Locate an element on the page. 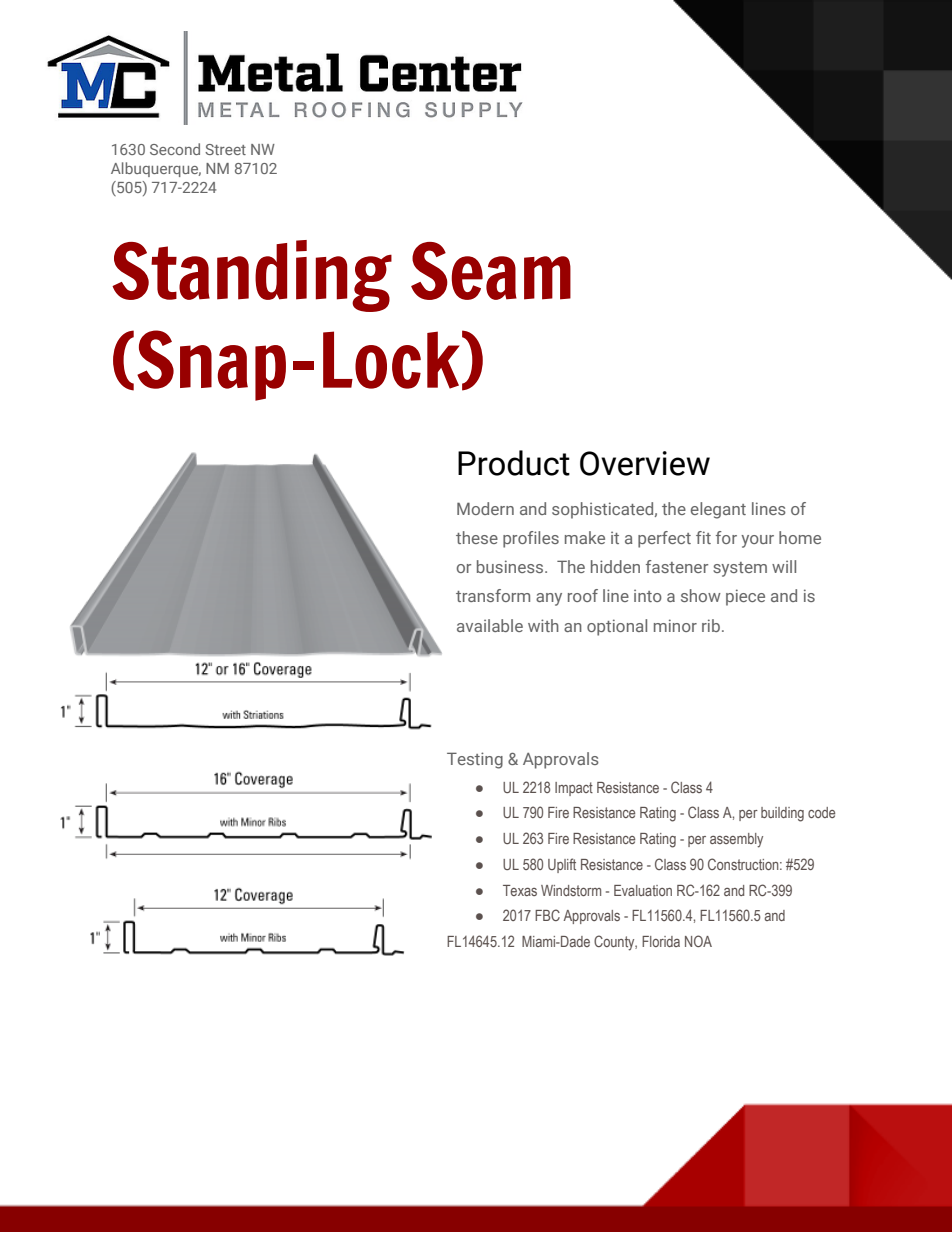  Overview is located at coordinates (645, 463).
